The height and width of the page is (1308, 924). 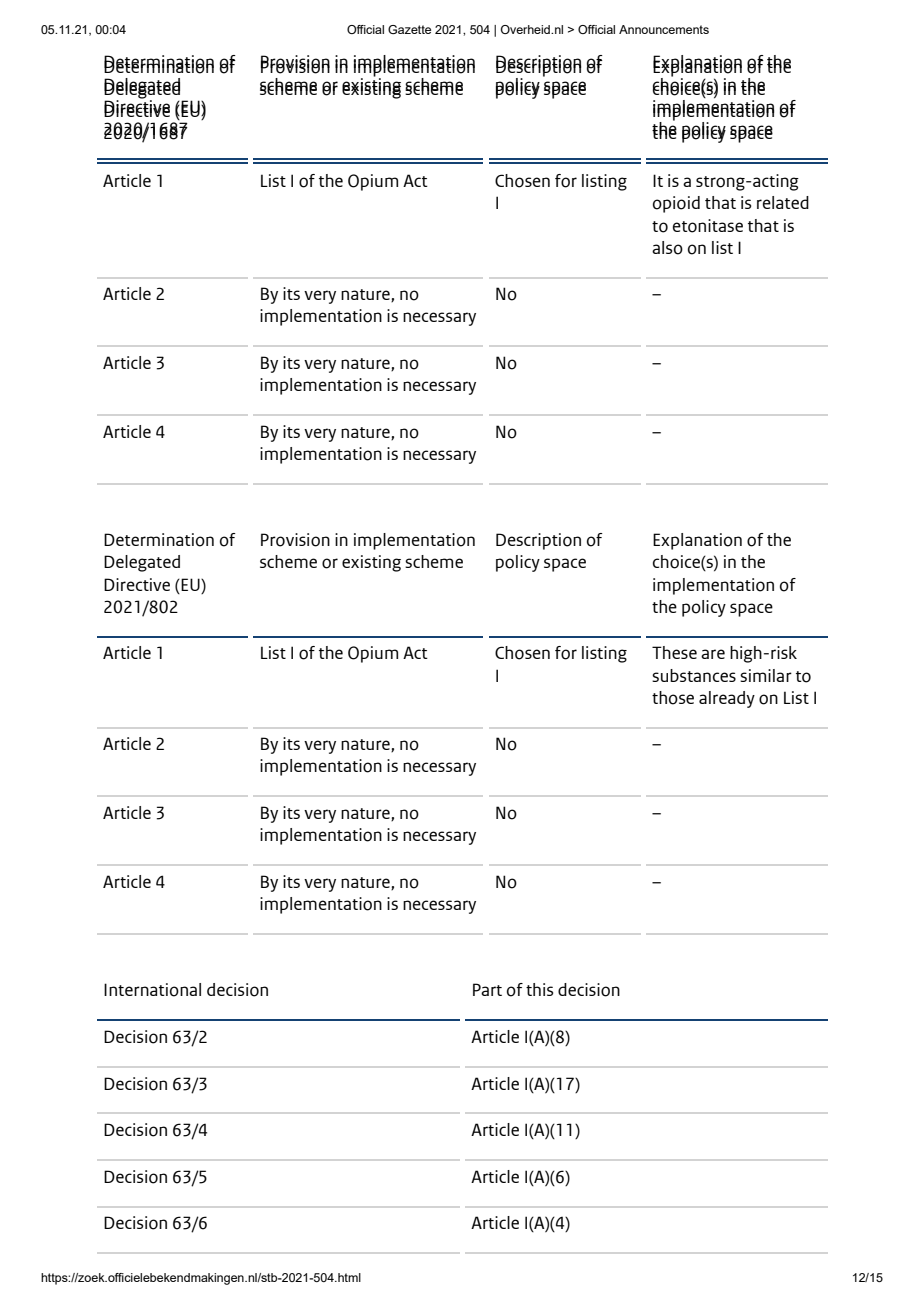 I want to click on Announcements, so click(x=664, y=29).
